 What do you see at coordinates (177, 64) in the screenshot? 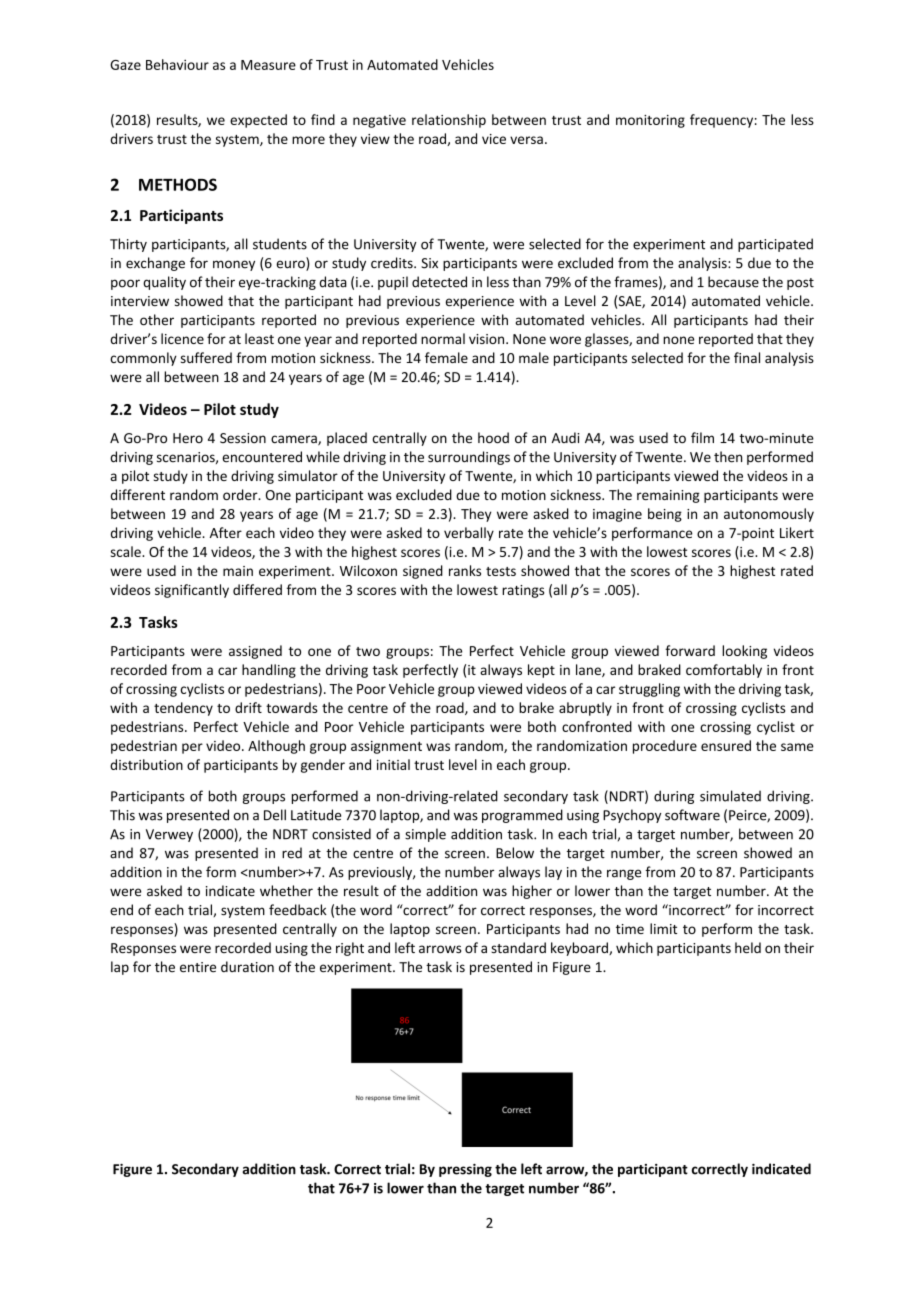
I see `Behaviour` at bounding box center [177, 64].
